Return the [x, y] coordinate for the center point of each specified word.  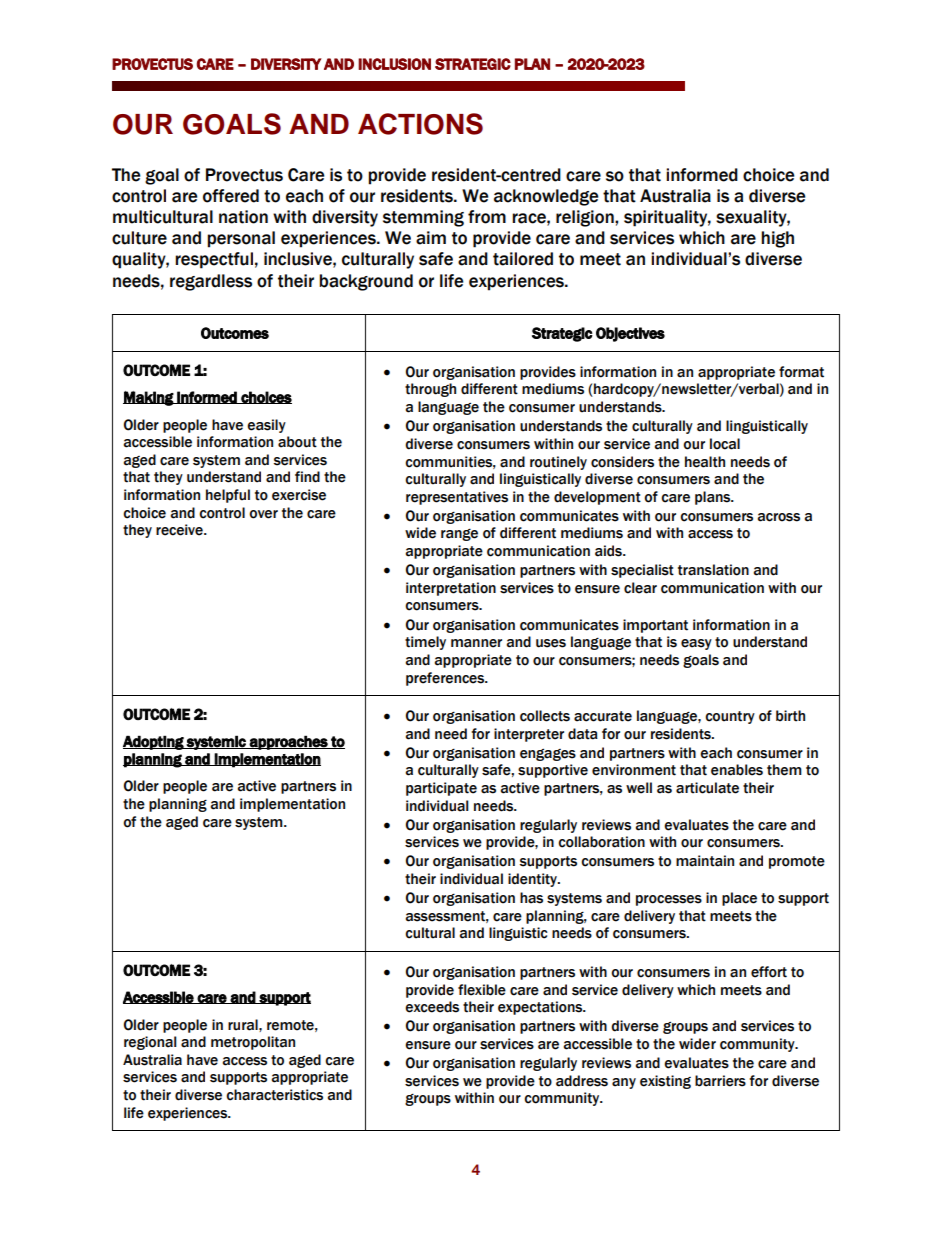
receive [180, 530]
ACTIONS [420, 124]
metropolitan [253, 1043]
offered [231, 196]
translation [713, 570]
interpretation [451, 589]
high [777, 239]
